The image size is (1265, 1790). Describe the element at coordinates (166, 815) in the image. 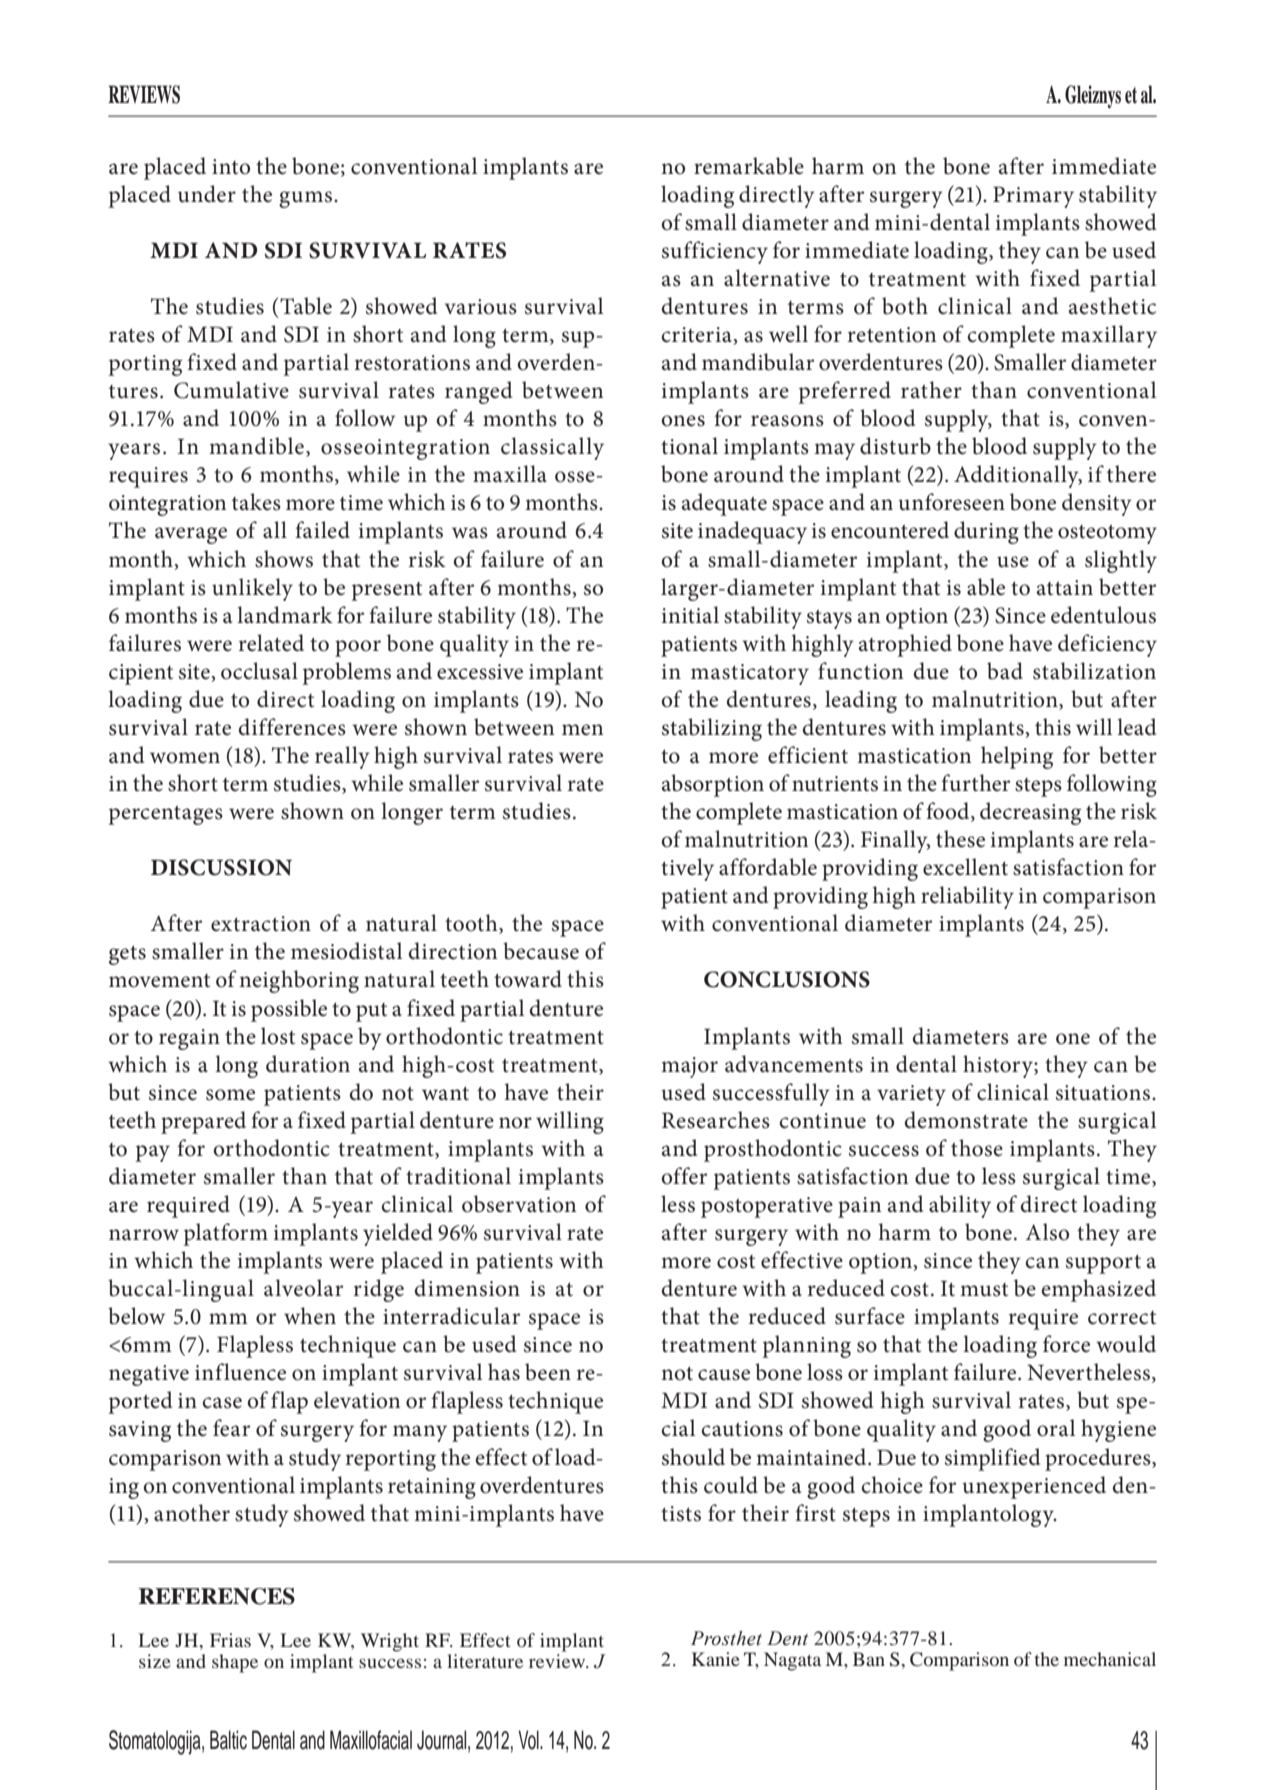

I see `percentages` at that location.
